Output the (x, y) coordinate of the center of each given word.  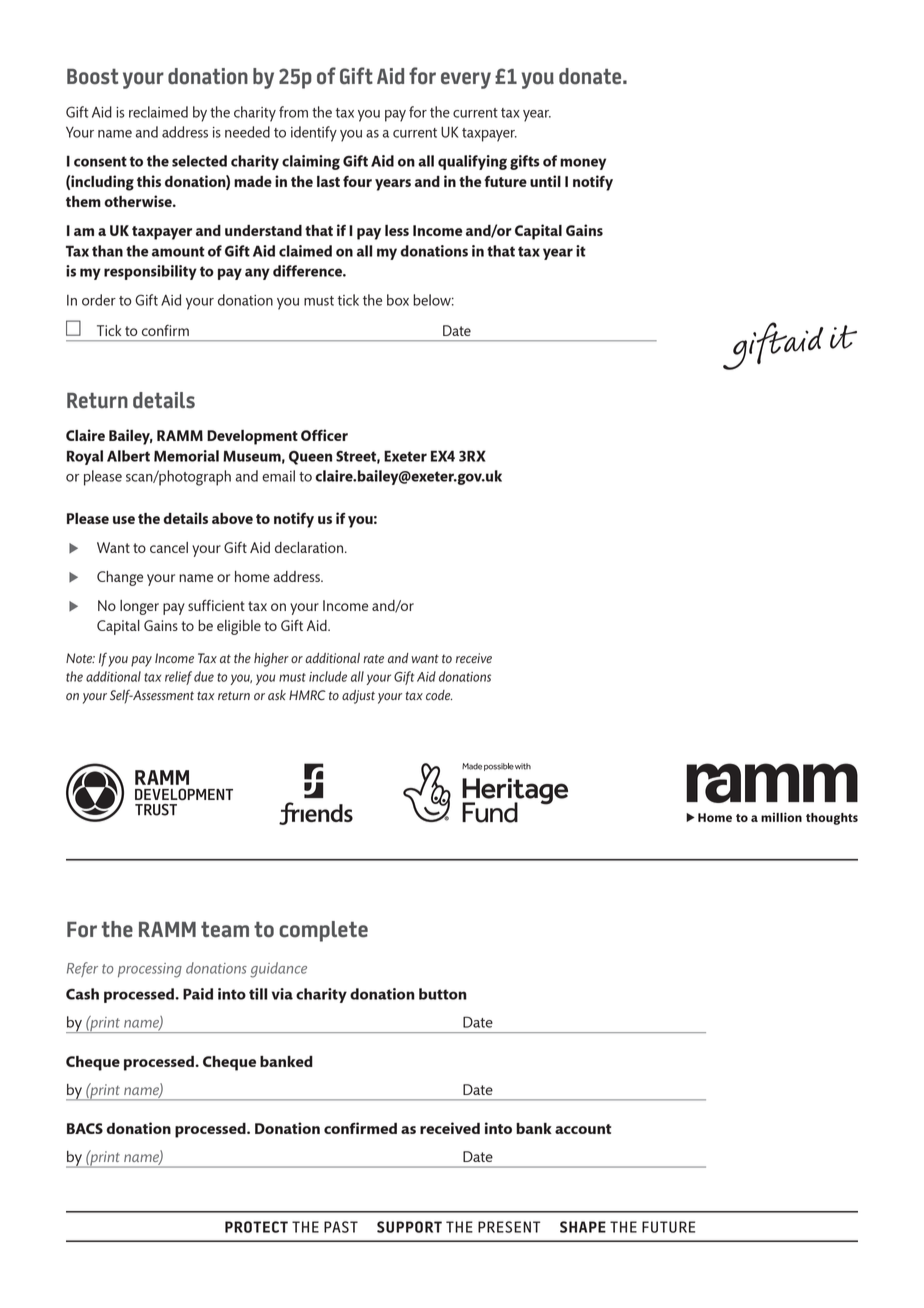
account (583, 1129)
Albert (128, 456)
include (328, 676)
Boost (92, 77)
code (439, 695)
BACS (85, 1128)
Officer (324, 435)
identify (314, 134)
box (398, 300)
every (466, 80)
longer (139, 607)
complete (323, 931)
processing (150, 970)
